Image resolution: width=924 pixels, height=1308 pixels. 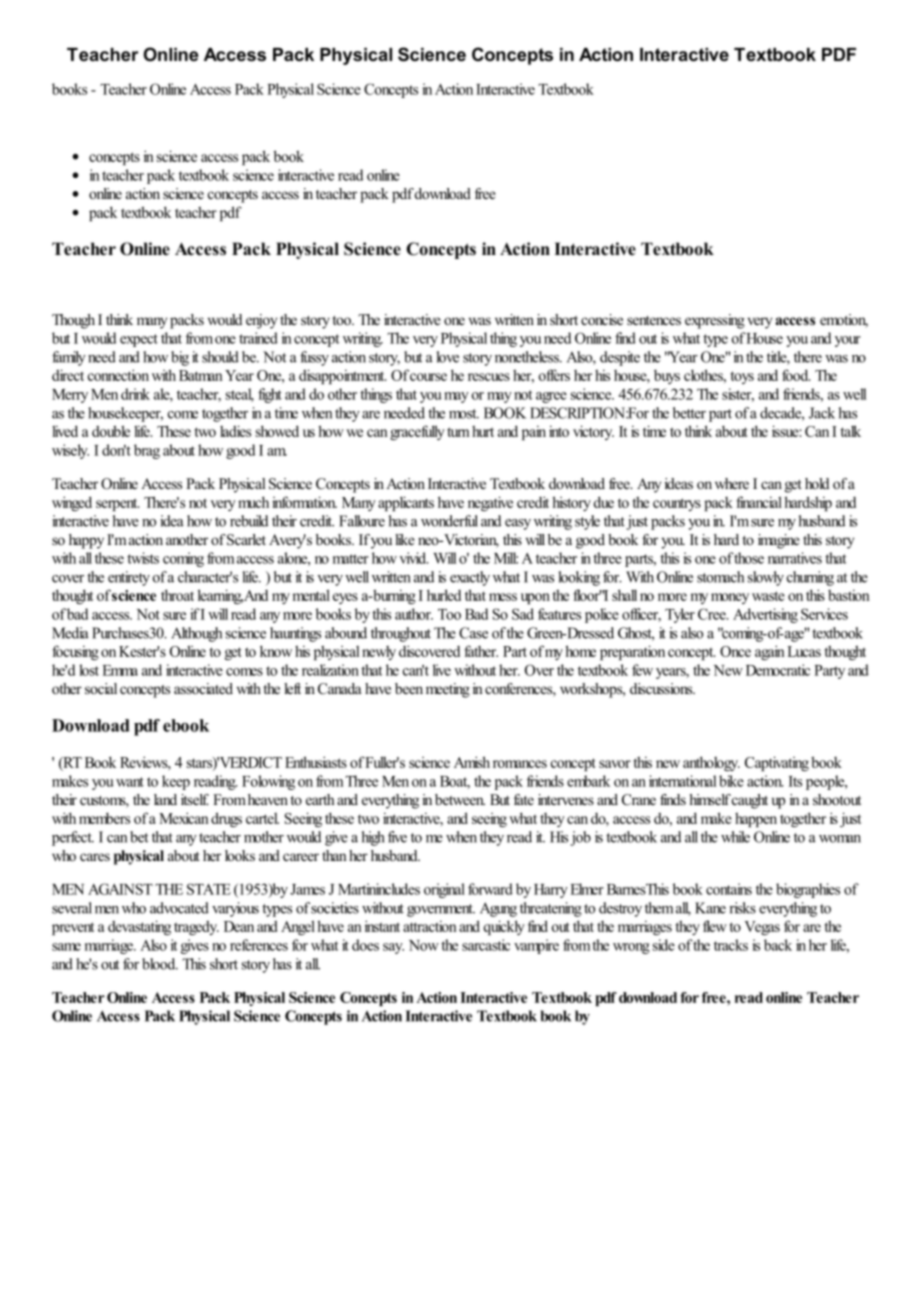 What do you see at coordinates (528, 357) in the document?
I see `nonetheless` at bounding box center [528, 357].
